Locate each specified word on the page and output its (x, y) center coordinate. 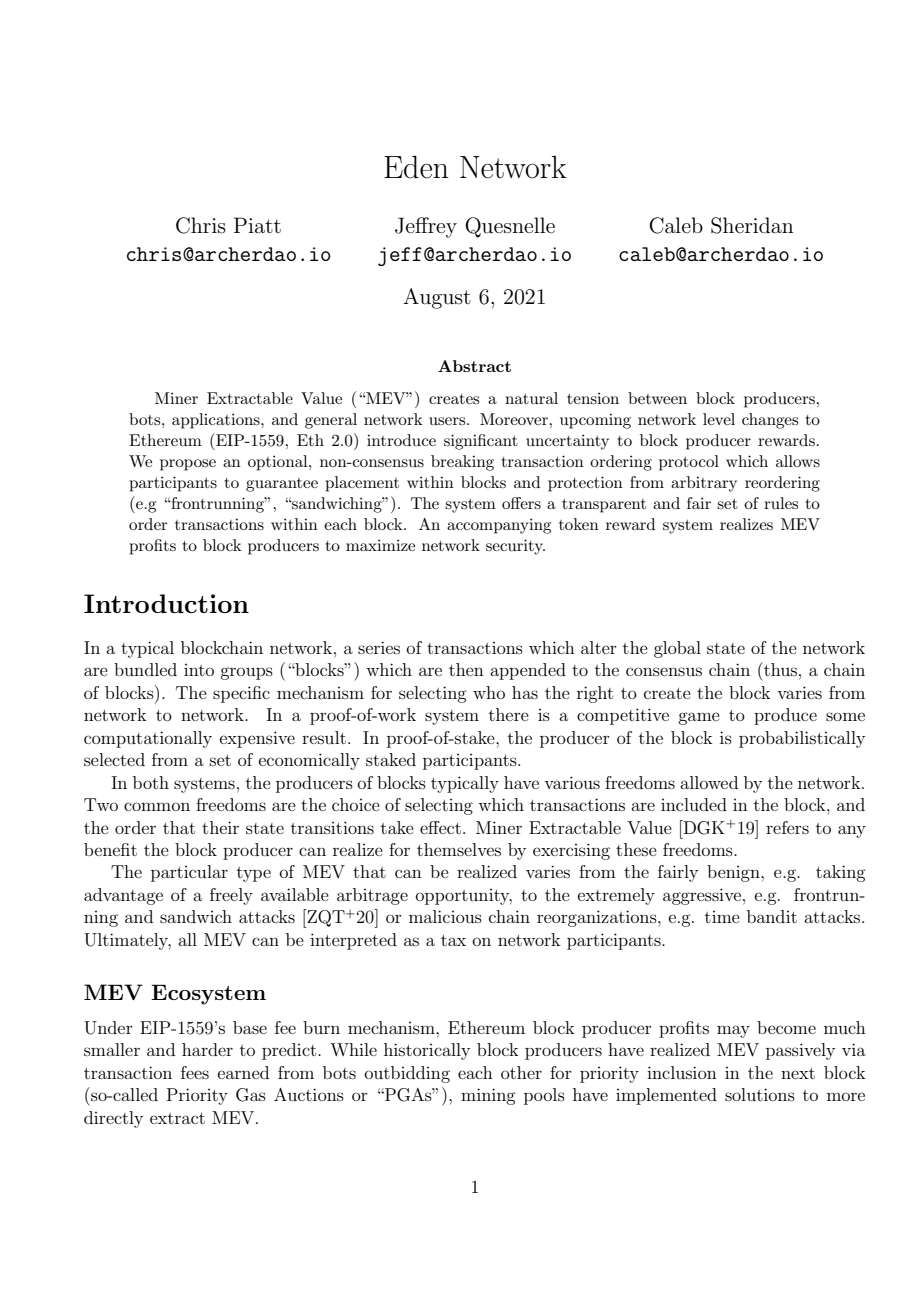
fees (195, 1072)
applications (217, 421)
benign (734, 873)
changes (770, 421)
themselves (459, 849)
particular (189, 873)
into (199, 670)
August (437, 298)
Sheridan (752, 225)
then (466, 669)
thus (779, 669)
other (521, 1072)
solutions (760, 1094)
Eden (416, 167)
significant (481, 442)
